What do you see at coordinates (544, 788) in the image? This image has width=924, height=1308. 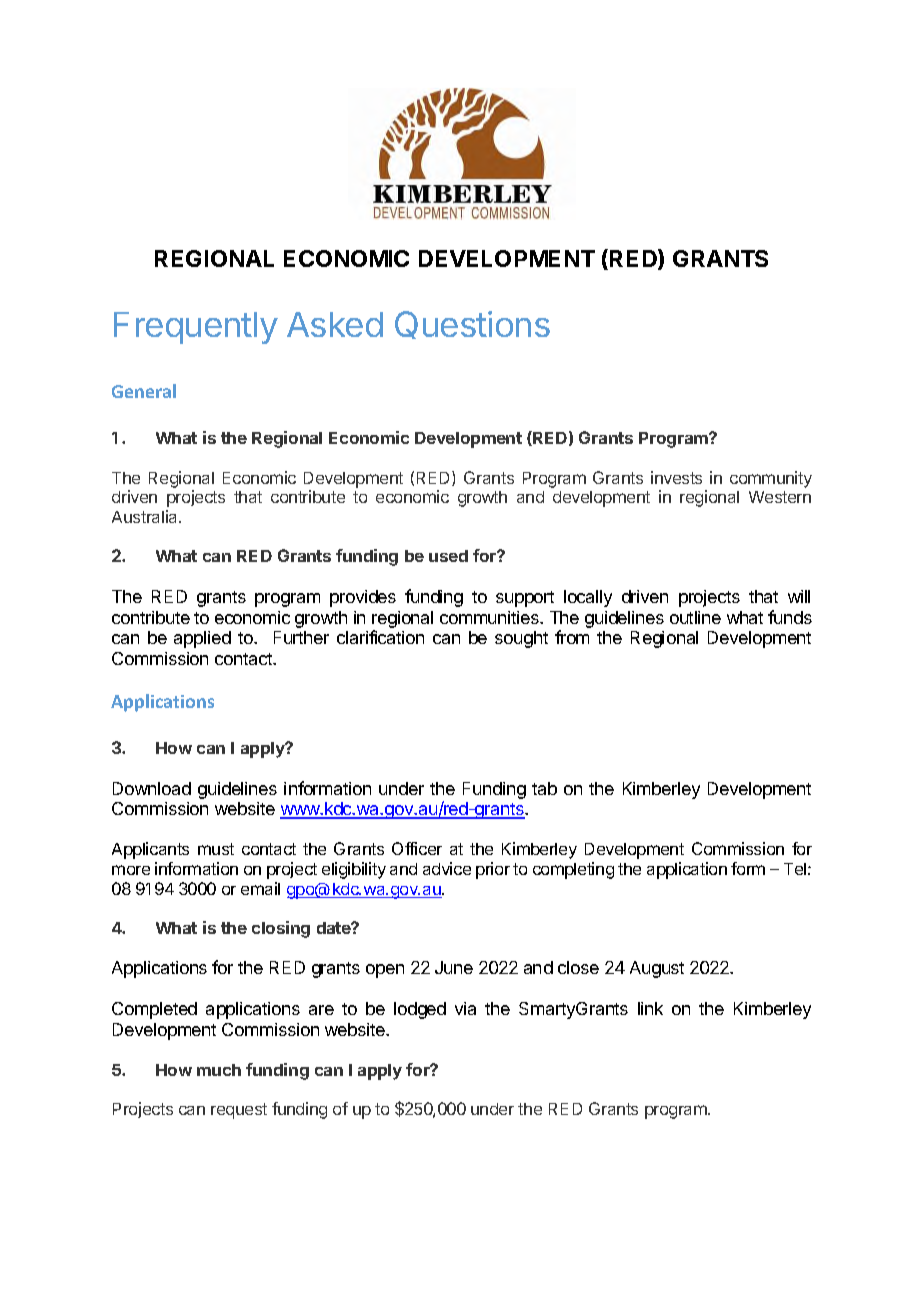 I see `tab` at bounding box center [544, 788].
